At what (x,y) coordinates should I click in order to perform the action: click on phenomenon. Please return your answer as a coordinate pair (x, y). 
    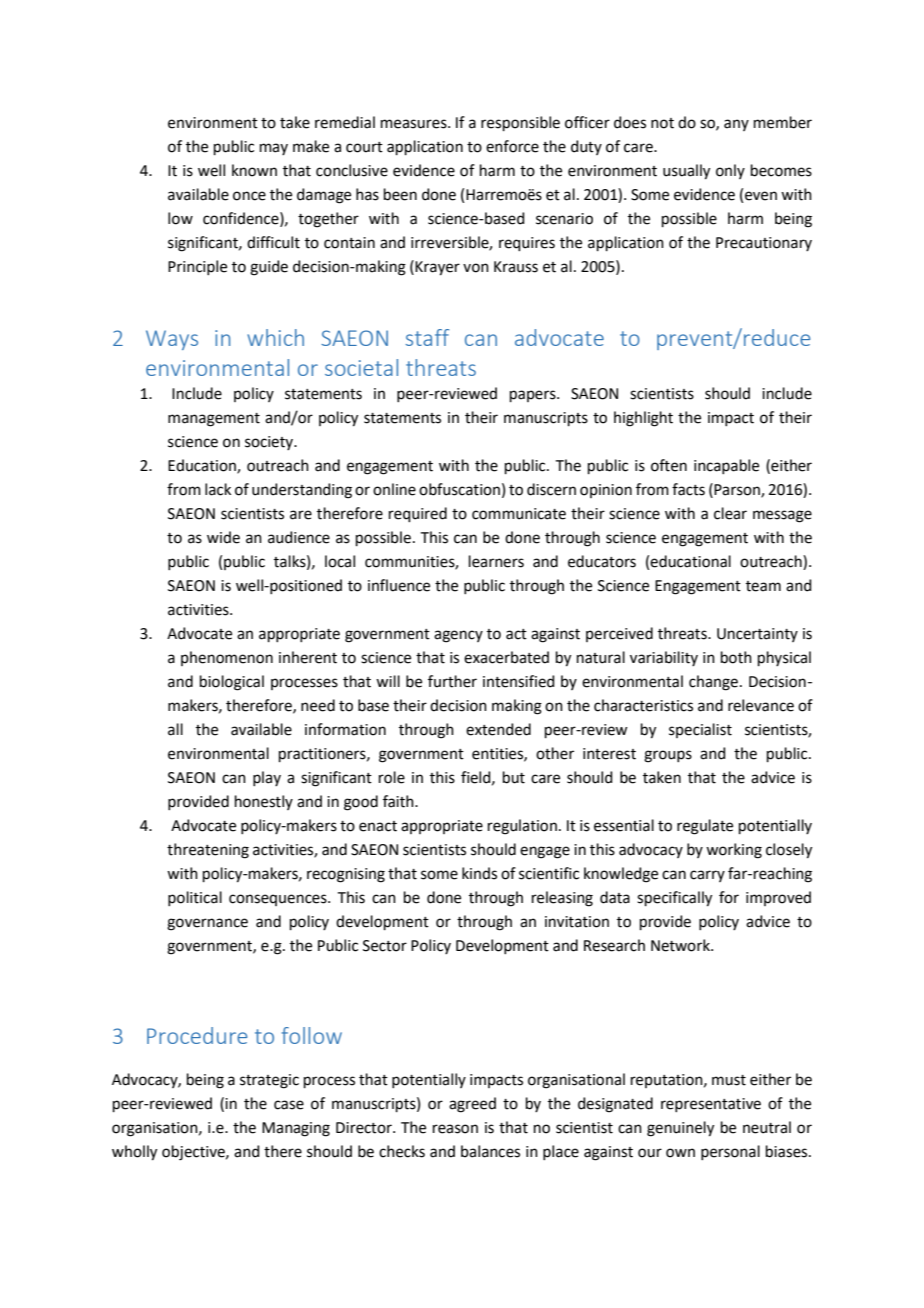
    Looking at the image, I should click on (227, 658).
